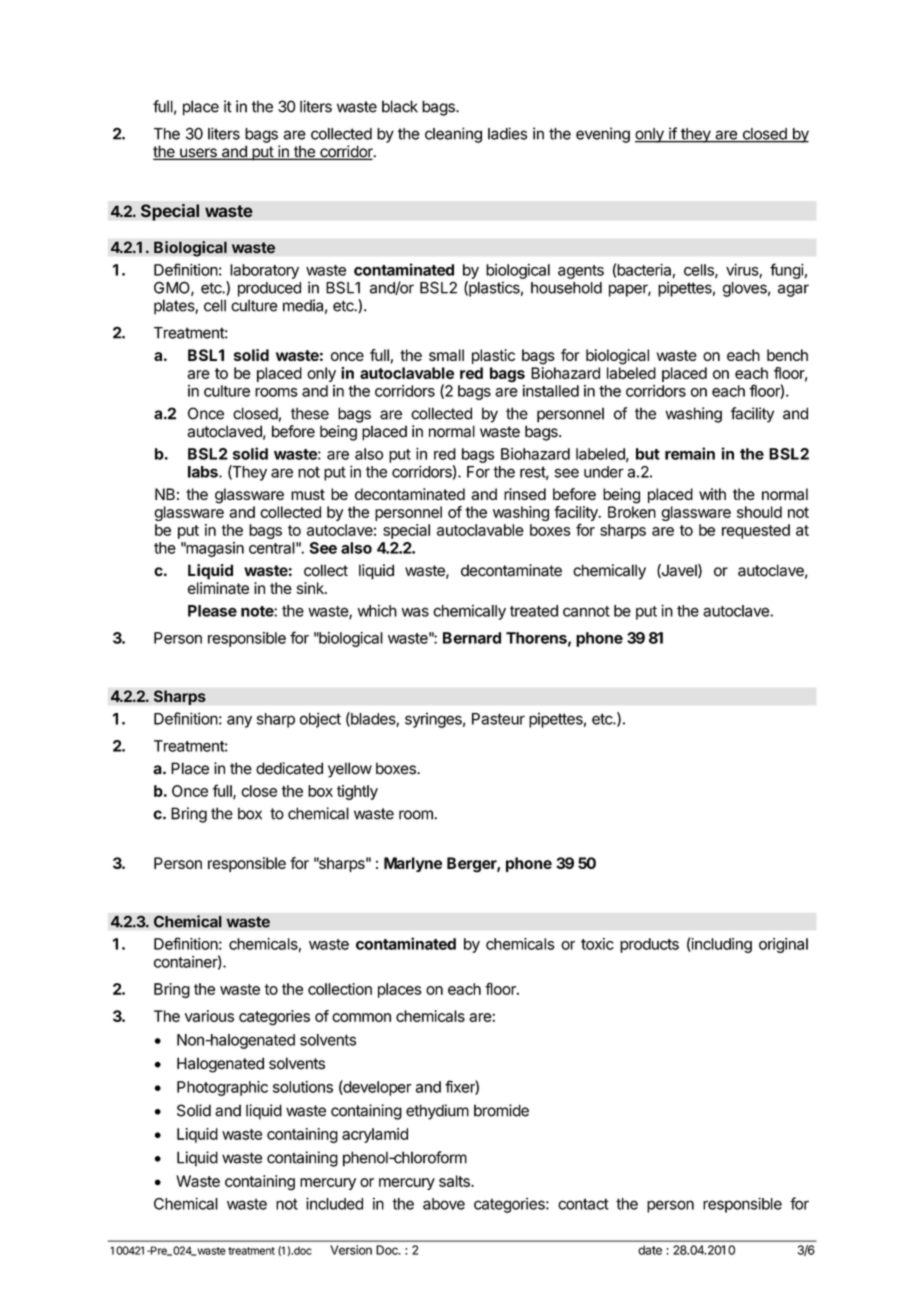 The image size is (924, 1308). Describe the element at coordinates (444, 1204) in the screenshot. I see `above` at that location.
